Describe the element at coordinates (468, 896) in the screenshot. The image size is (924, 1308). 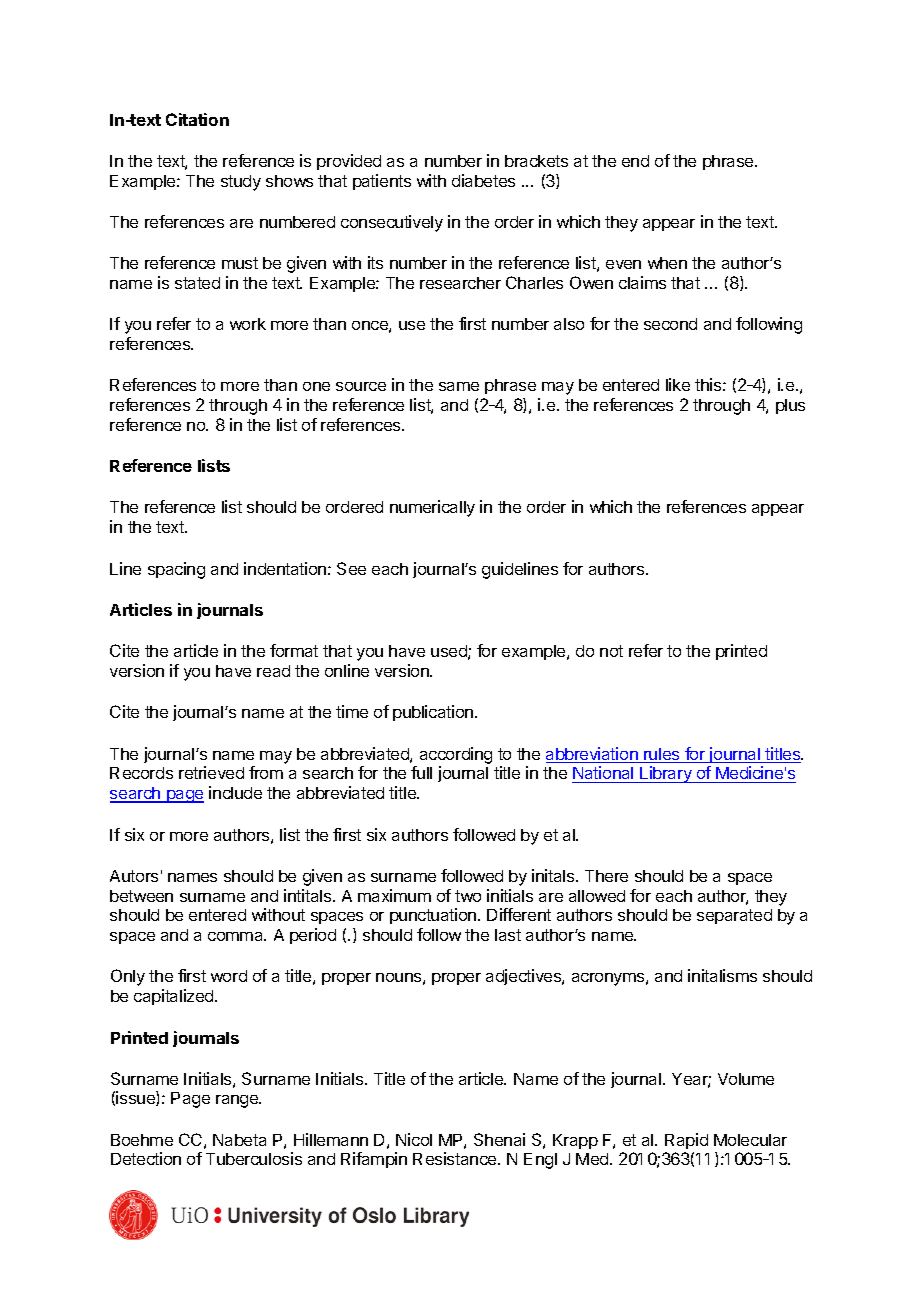
I see `two` at that location.
